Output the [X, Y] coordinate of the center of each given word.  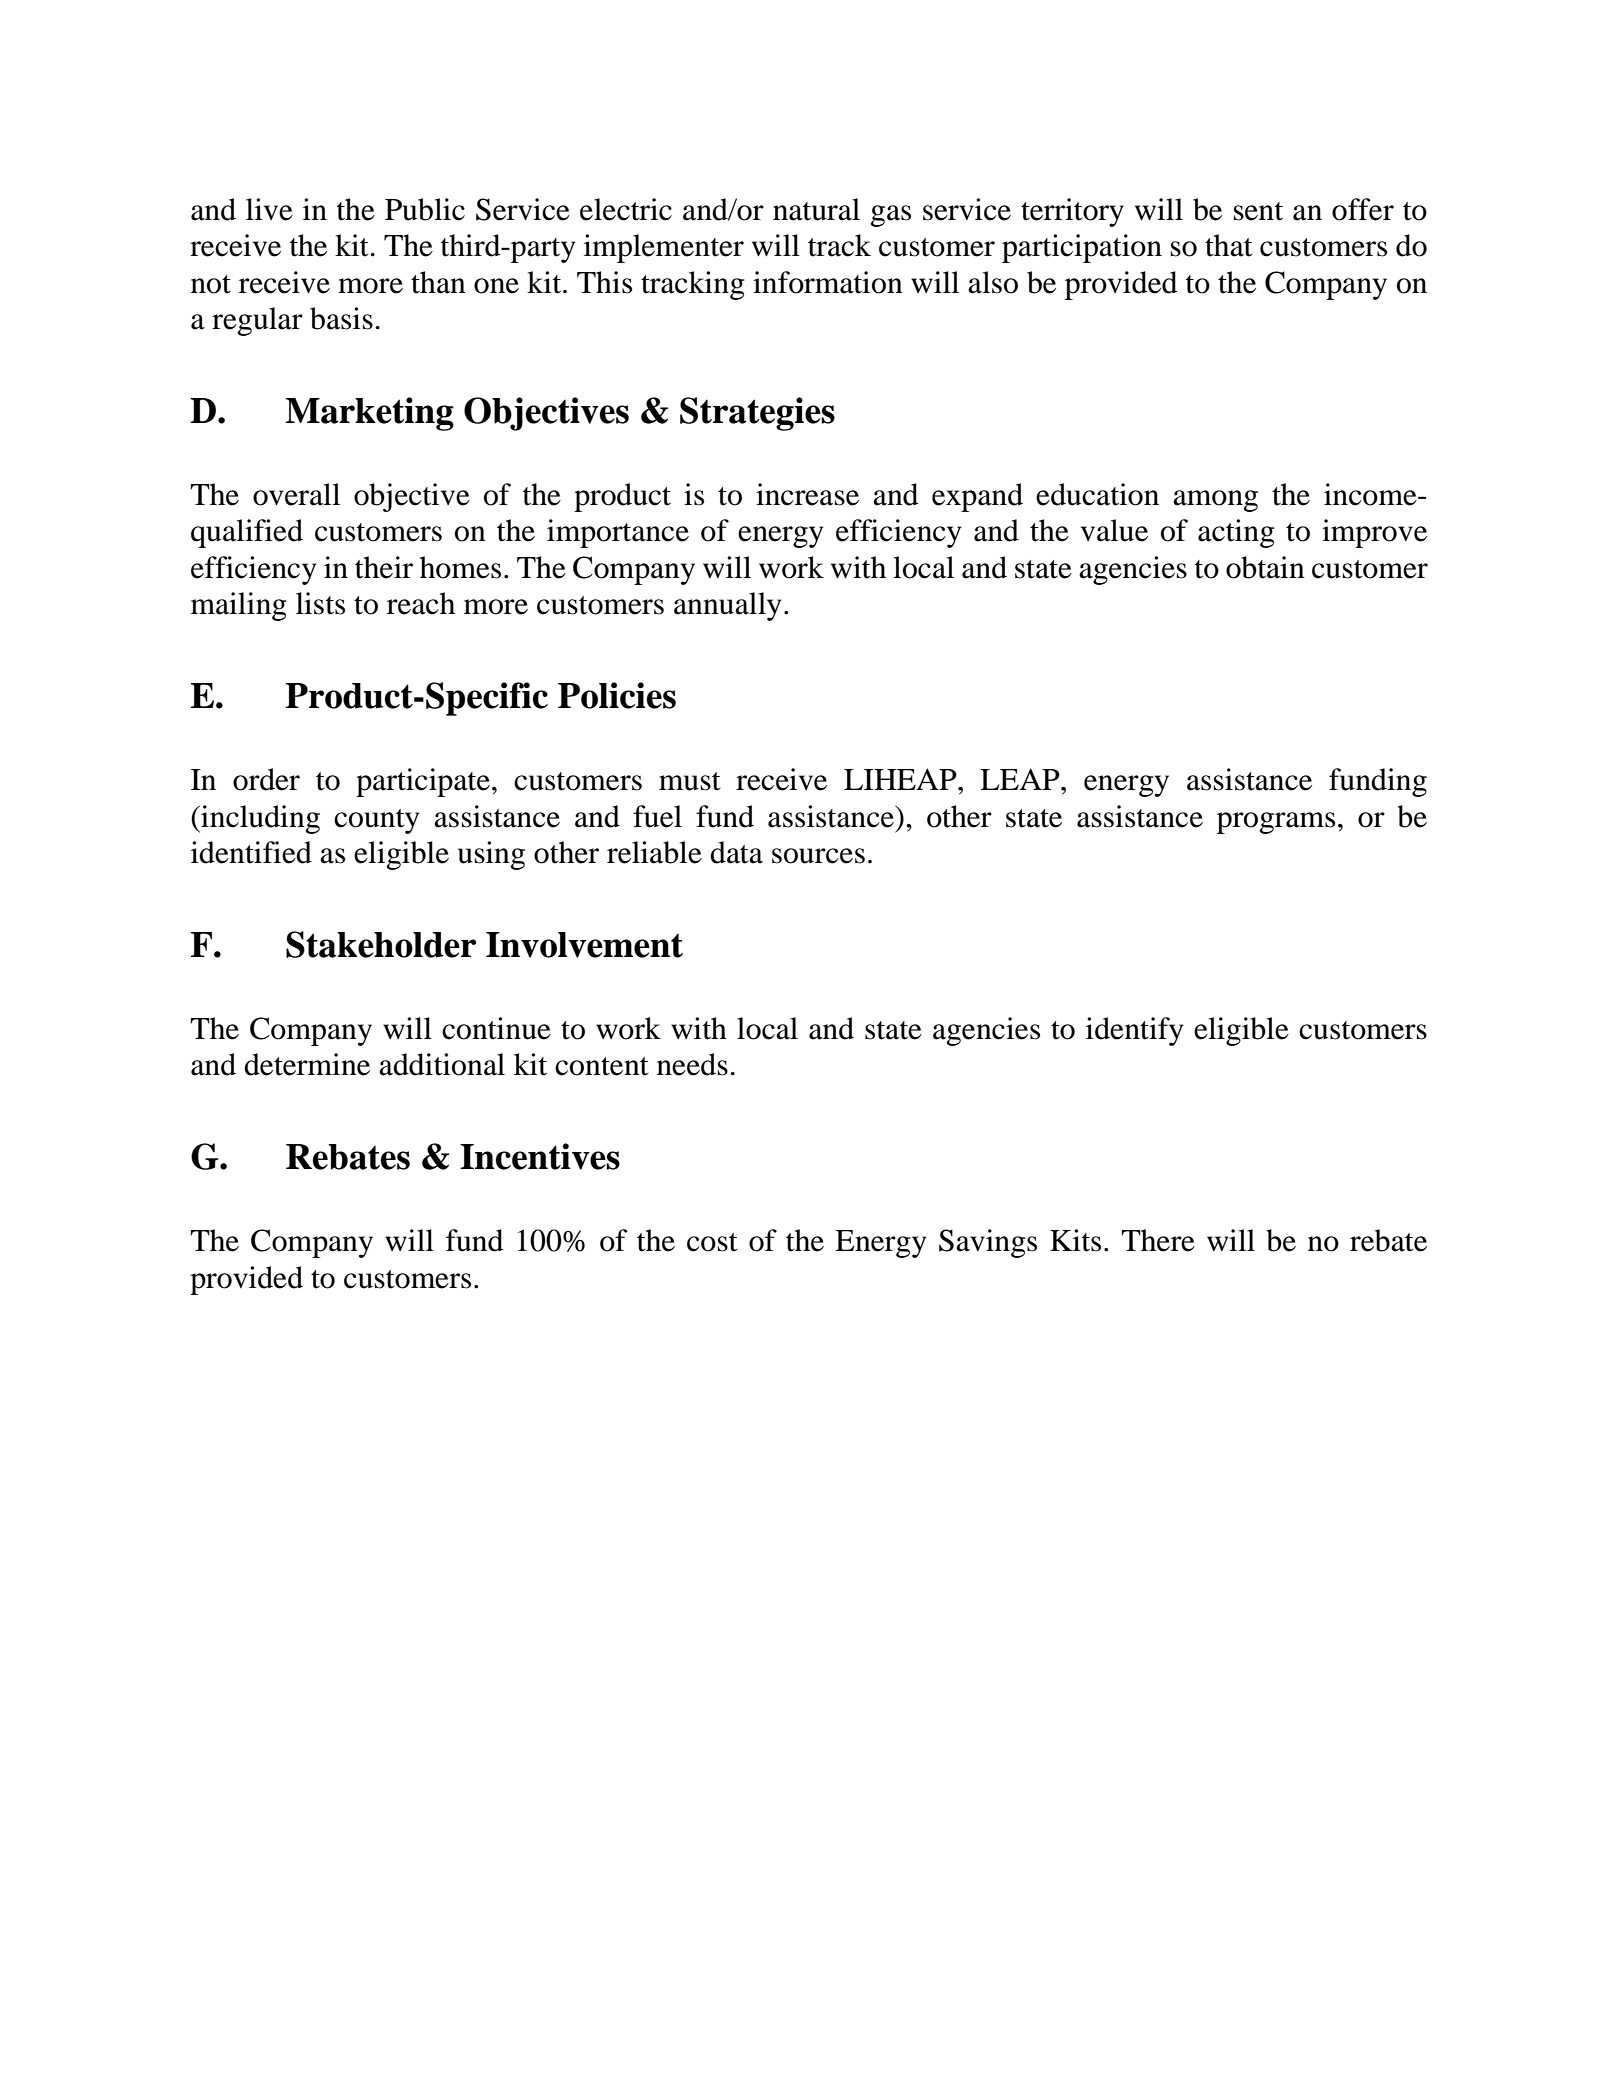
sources [818, 856]
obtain [1265, 567]
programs [1276, 823]
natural [816, 209]
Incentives [540, 1156]
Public [425, 209]
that [1229, 245]
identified [251, 852]
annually [727, 606]
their [384, 567]
